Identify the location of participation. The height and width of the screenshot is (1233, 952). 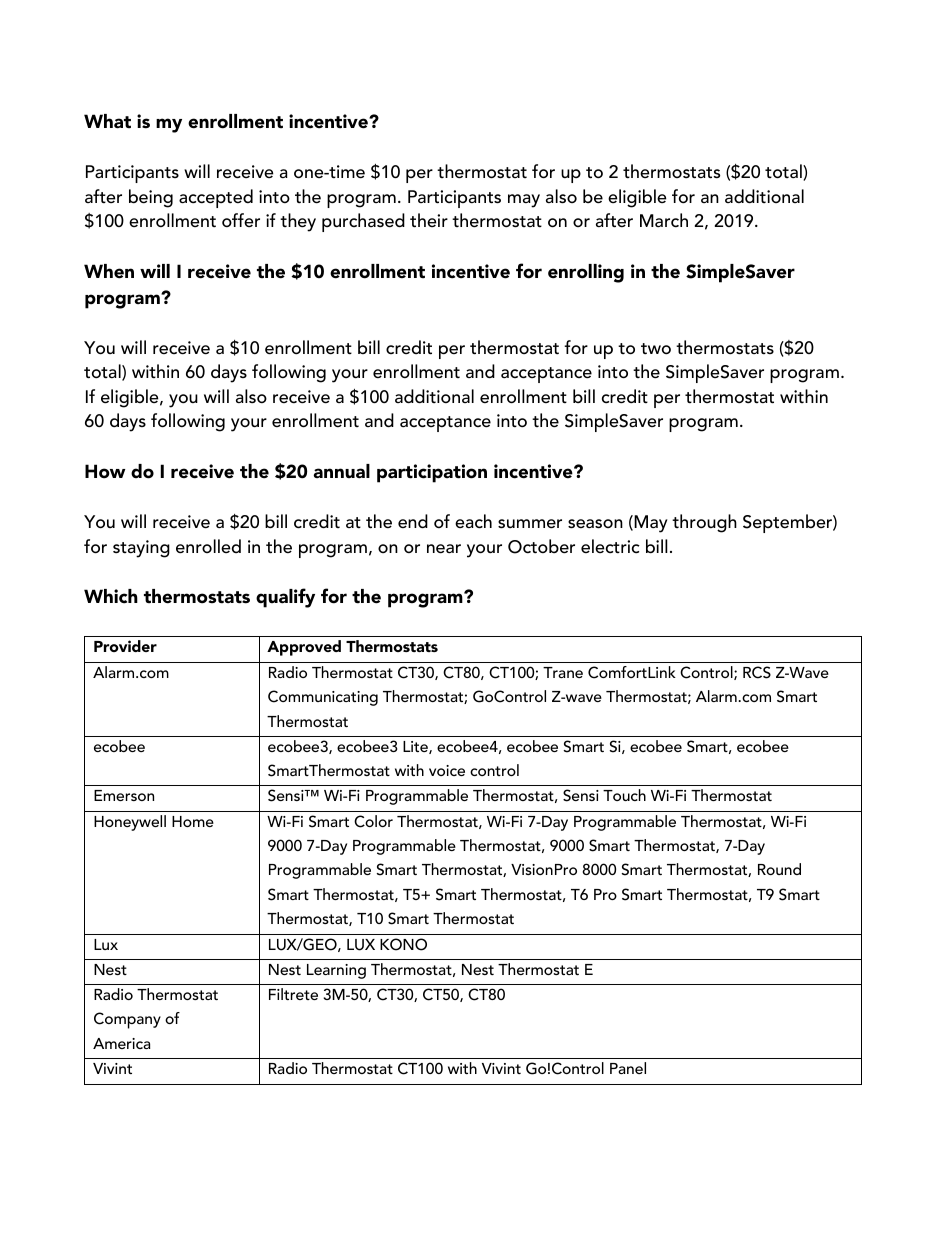
(432, 473).
